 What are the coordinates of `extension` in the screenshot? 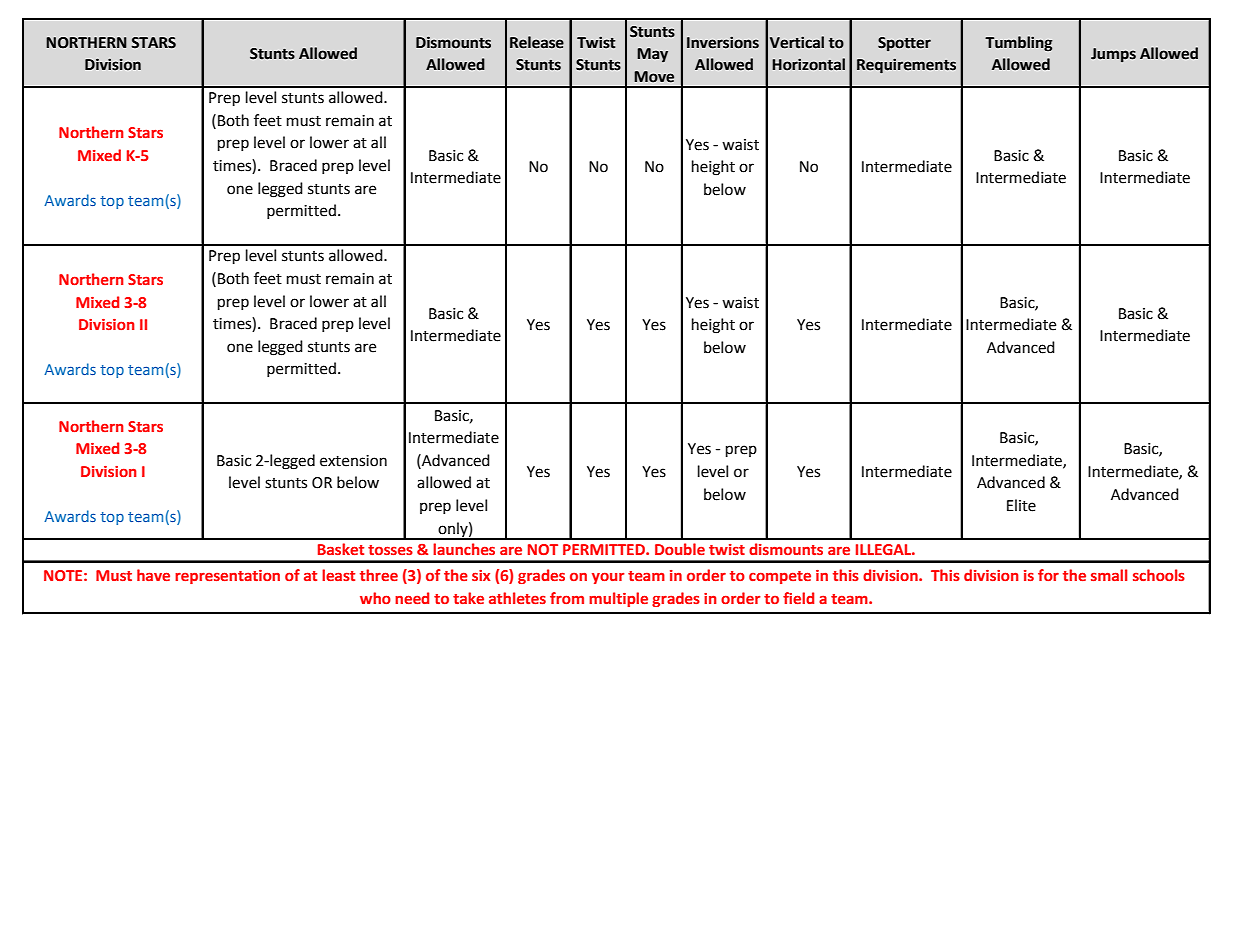 It's located at (353, 461).
